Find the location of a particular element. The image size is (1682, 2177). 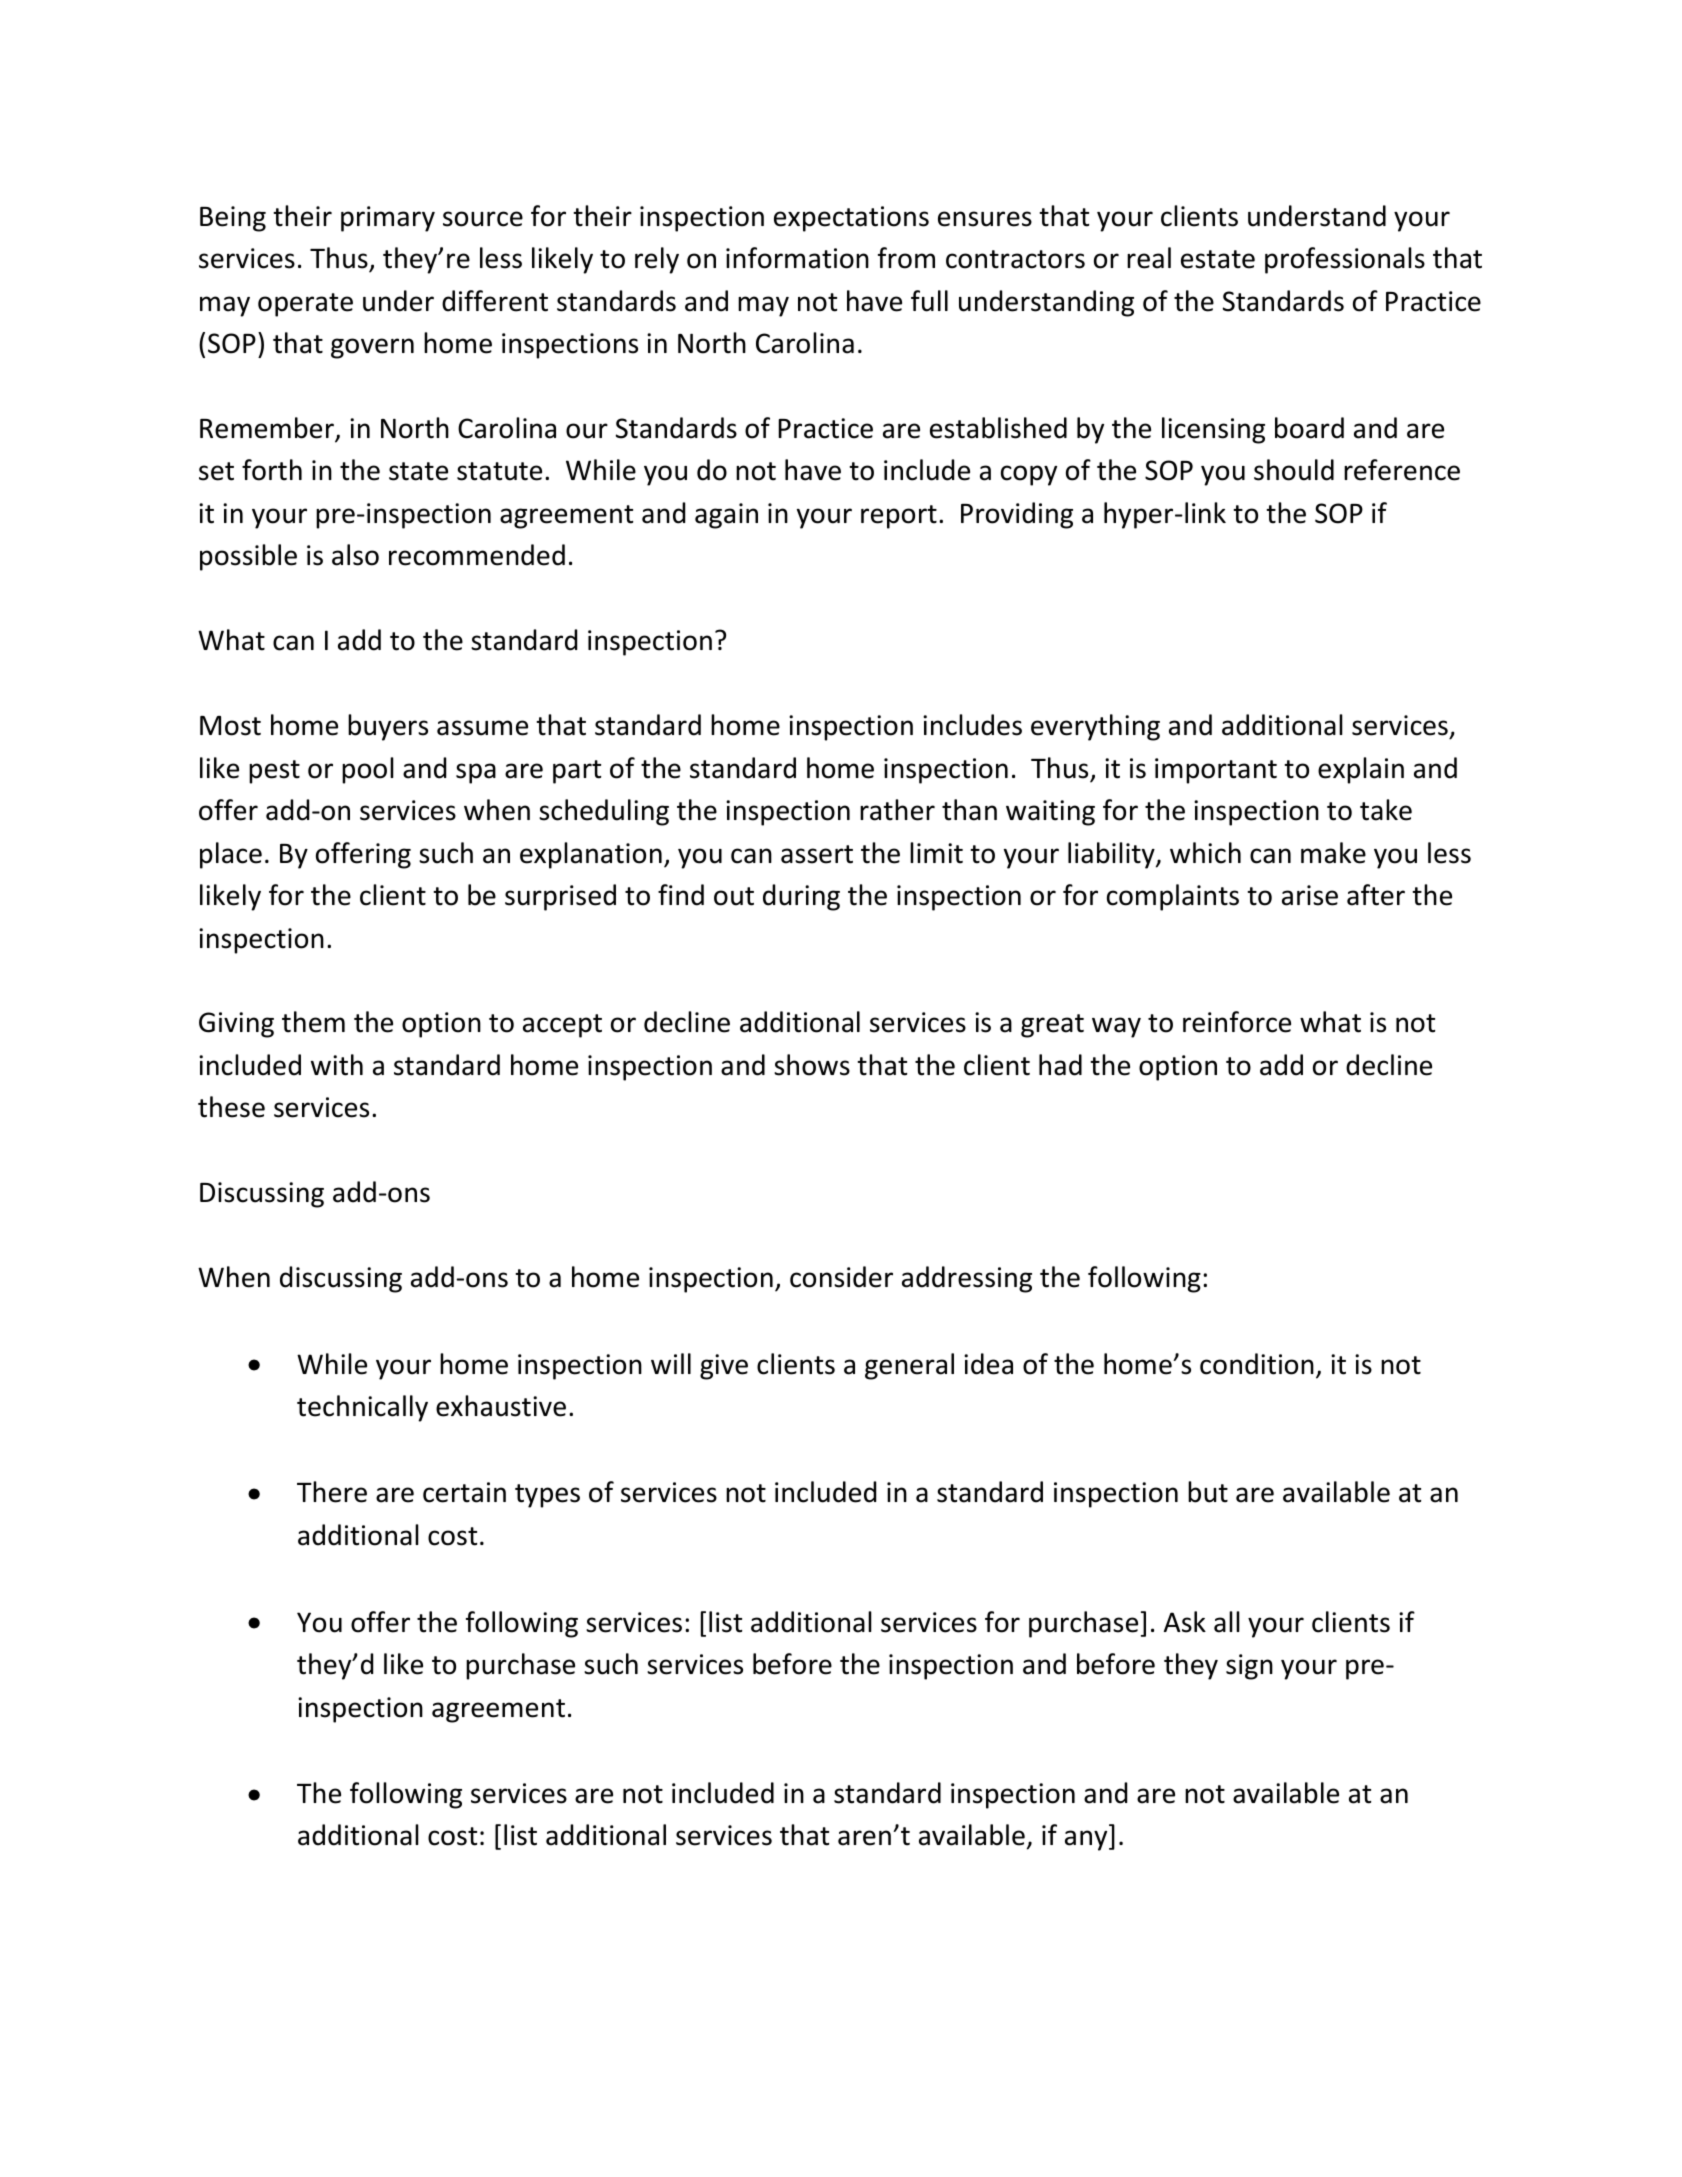

consider is located at coordinates (841, 1277).
